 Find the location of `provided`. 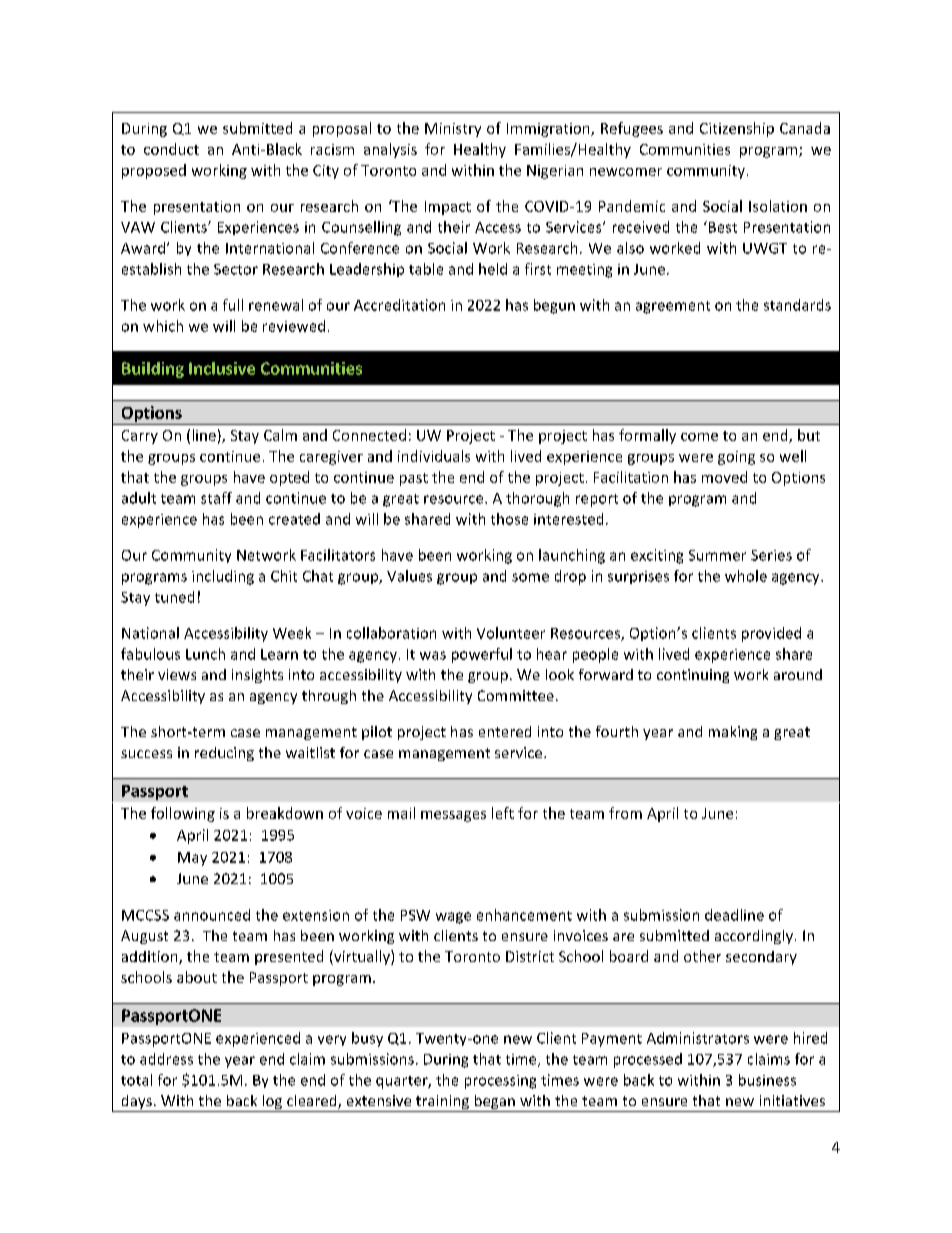

provided is located at coordinates (771, 634).
